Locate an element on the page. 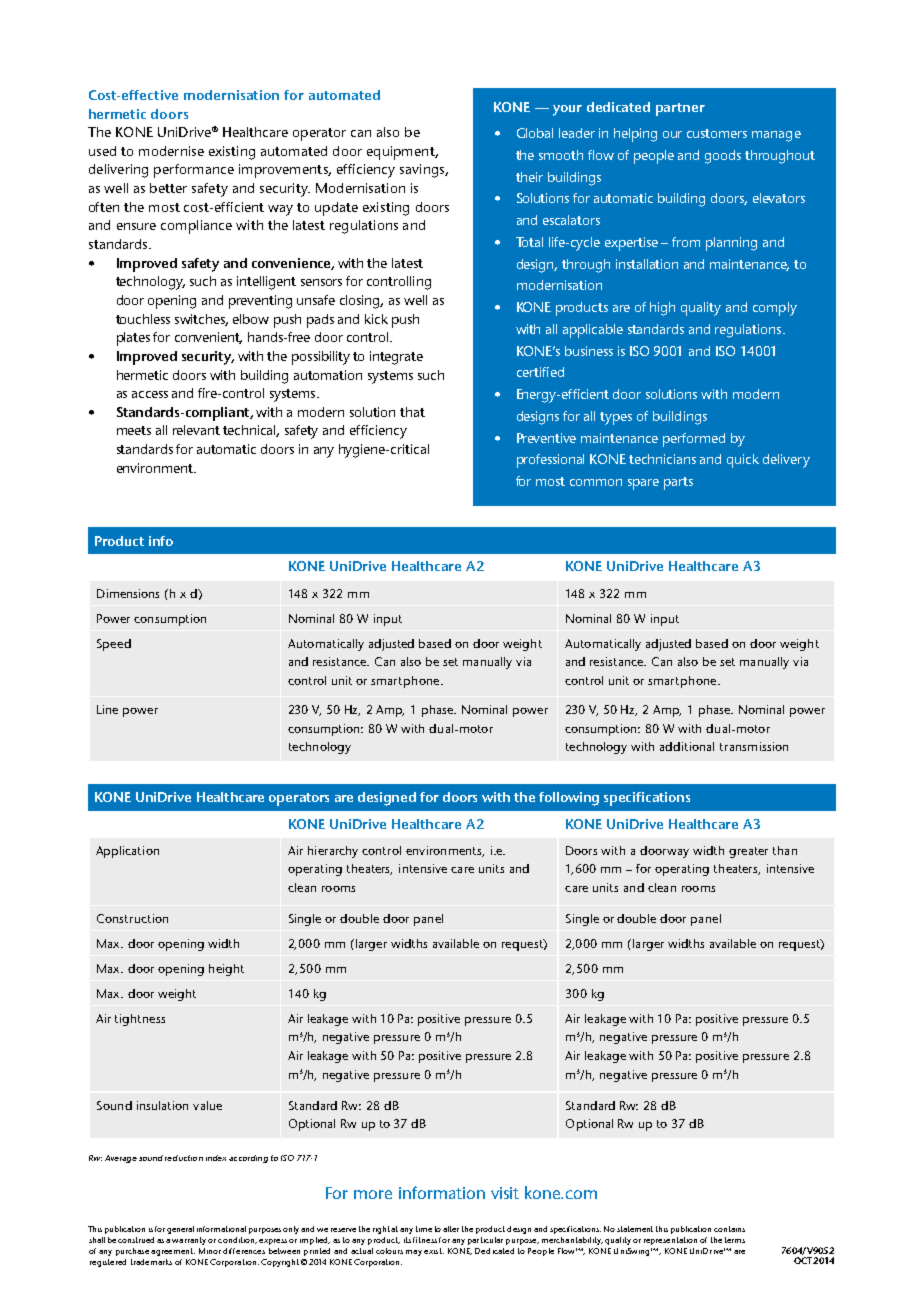  following is located at coordinates (569, 799).
